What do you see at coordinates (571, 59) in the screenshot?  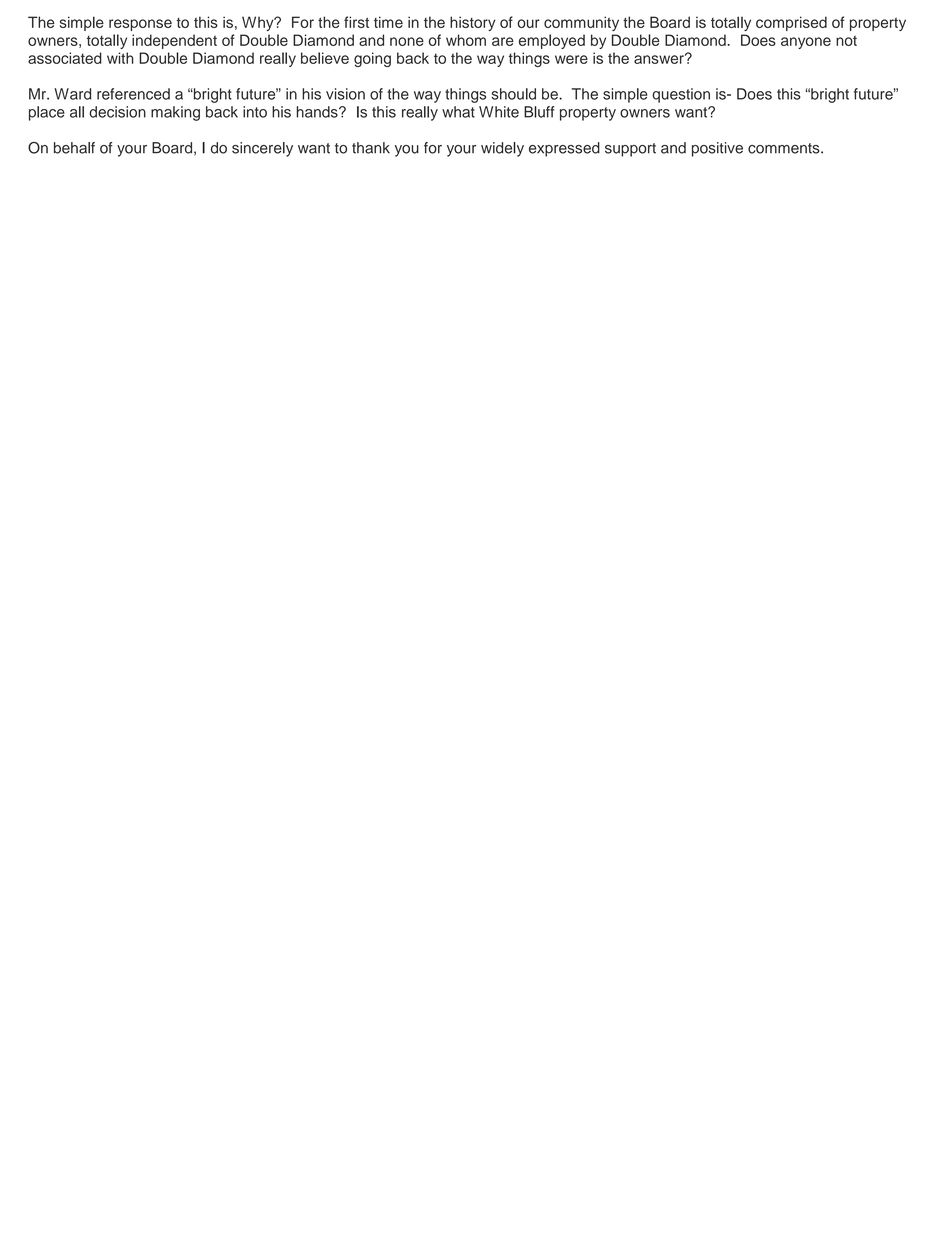 I see `were` at bounding box center [571, 59].
